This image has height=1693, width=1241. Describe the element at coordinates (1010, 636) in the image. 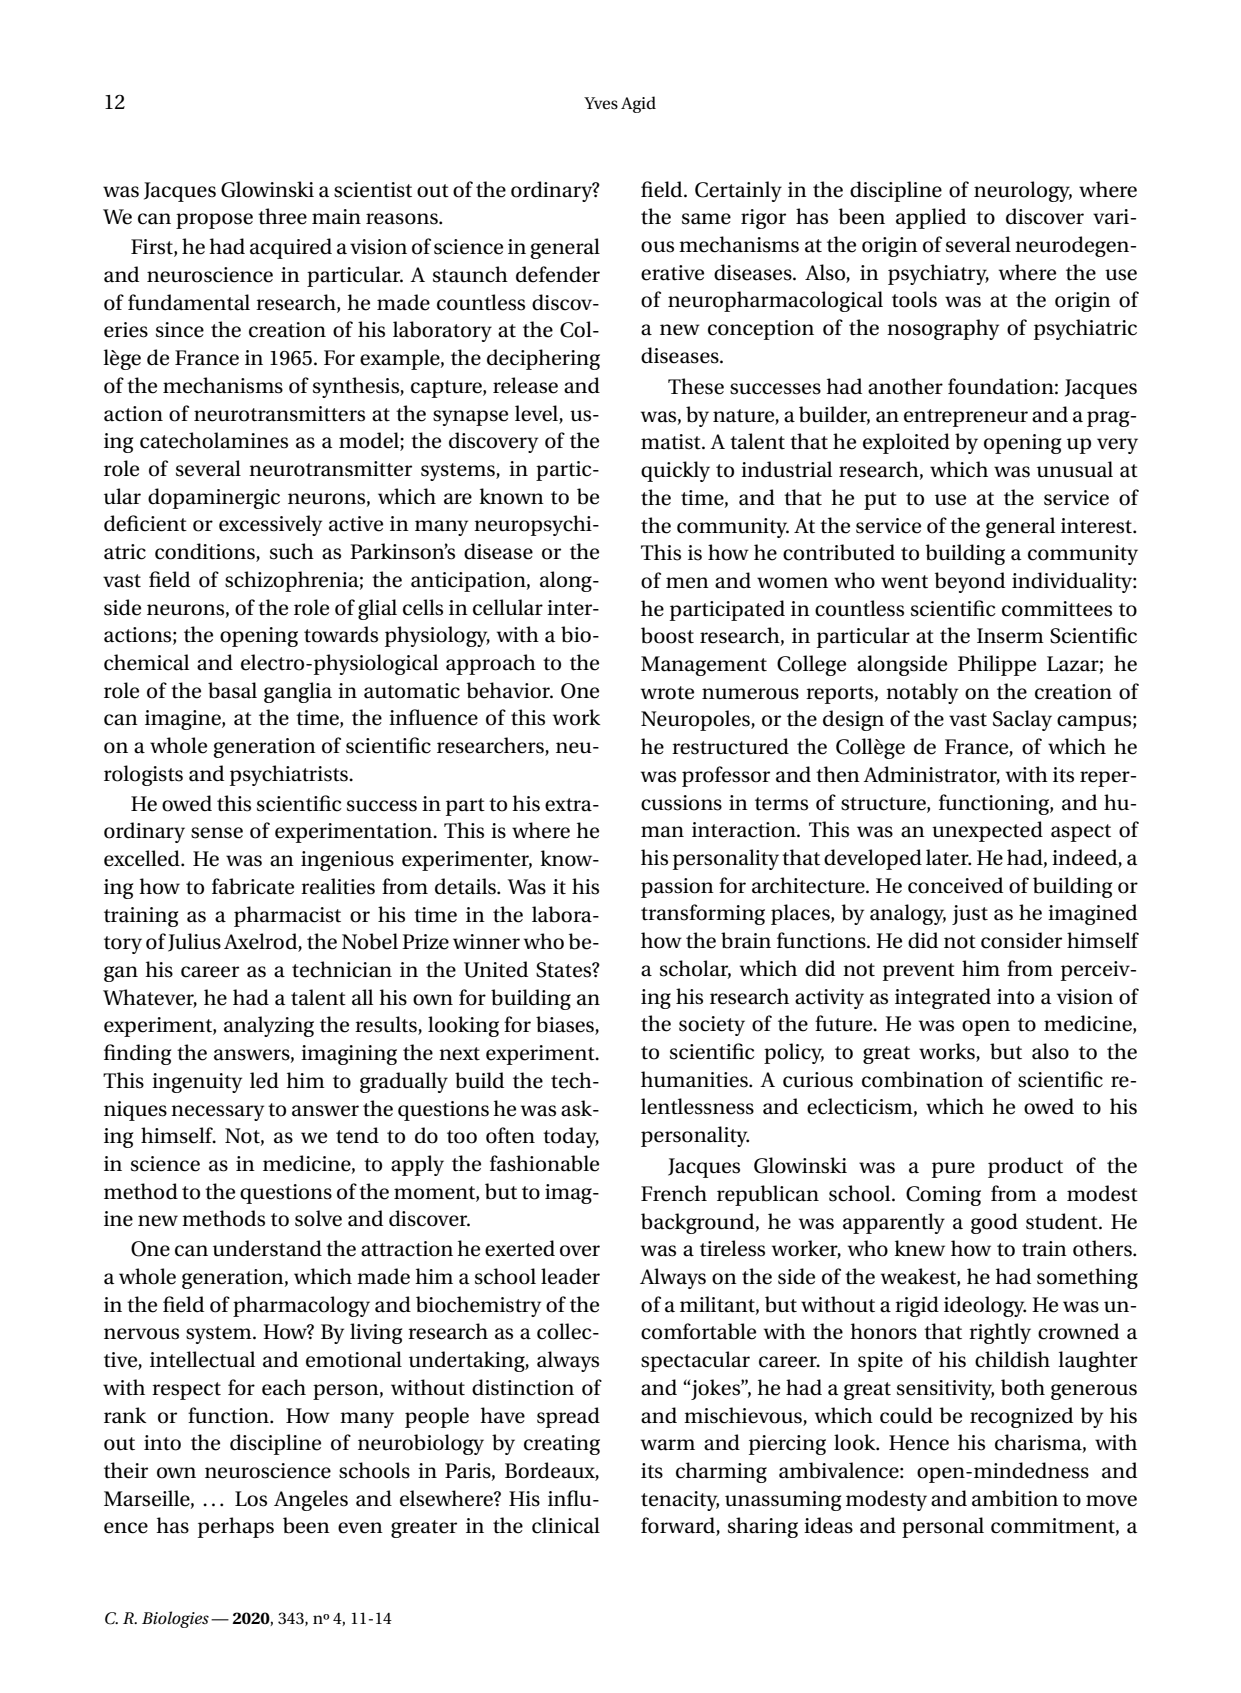

I see `Inserm` at that location.
